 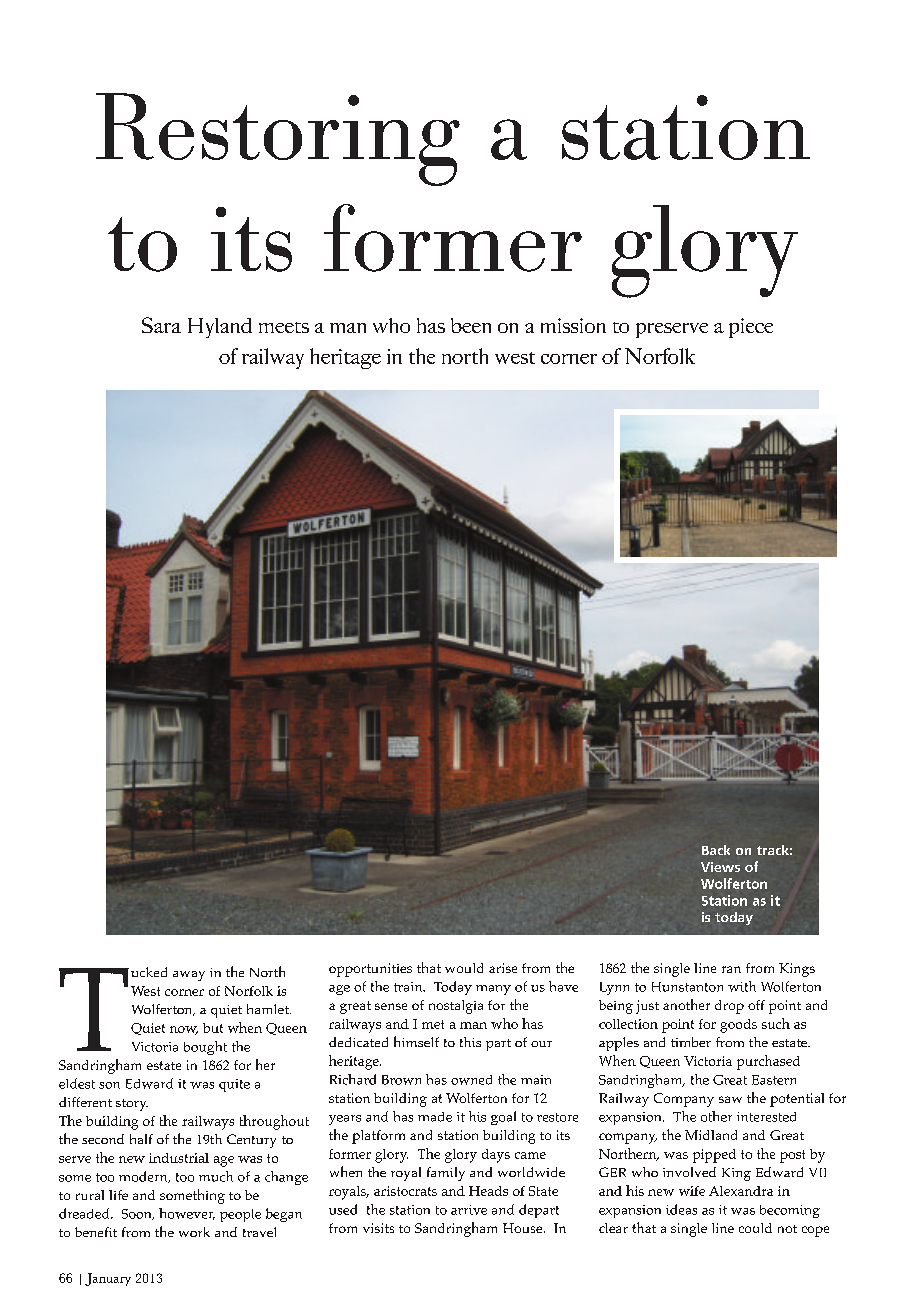 I want to click on Back, so click(x=716, y=850).
